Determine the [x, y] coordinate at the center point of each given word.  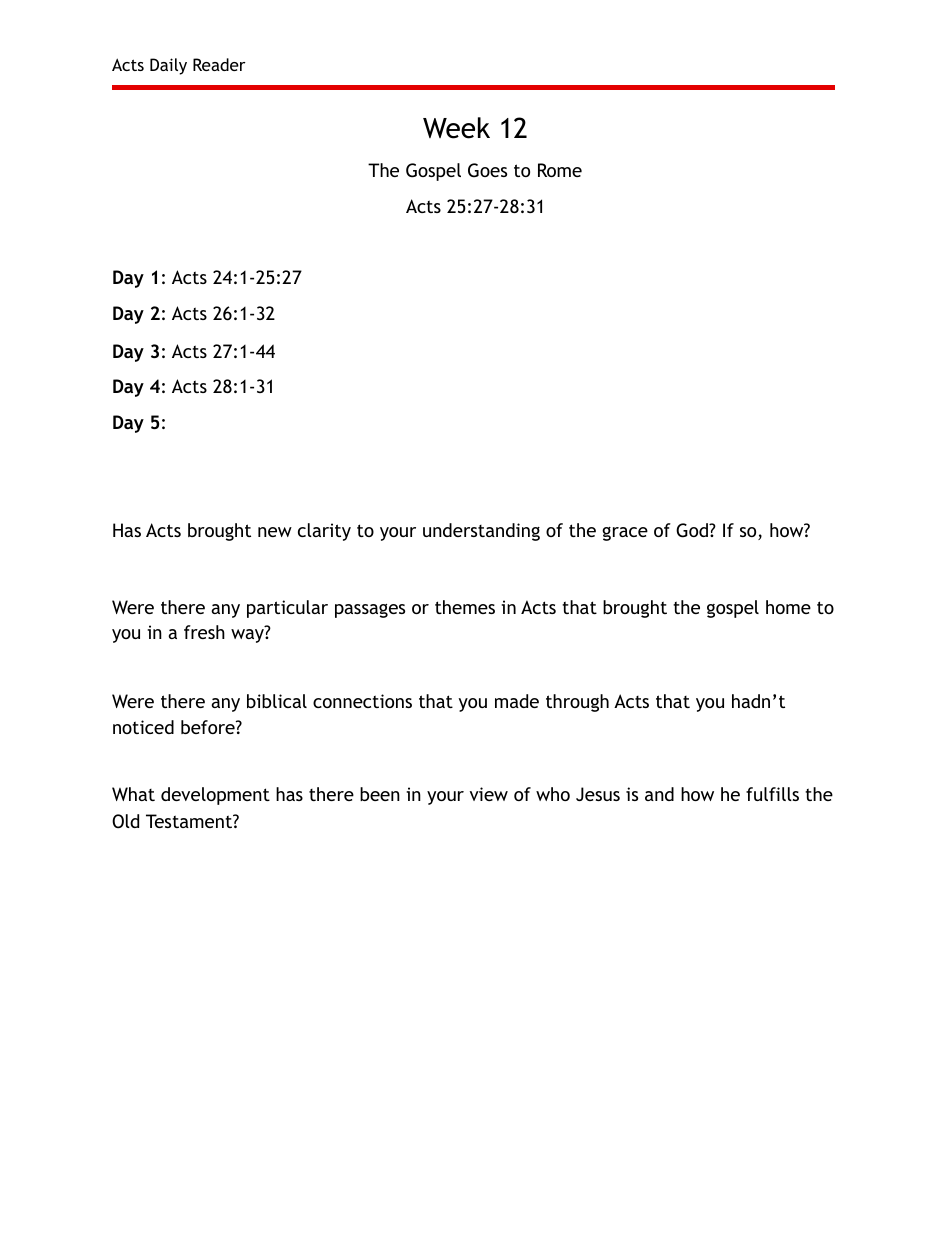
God [693, 530]
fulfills [772, 794]
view [489, 794]
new [275, 532]
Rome [560, 170]
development [215, 796]
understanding [481, 532]
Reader [219, 64]
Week [456, 128]
